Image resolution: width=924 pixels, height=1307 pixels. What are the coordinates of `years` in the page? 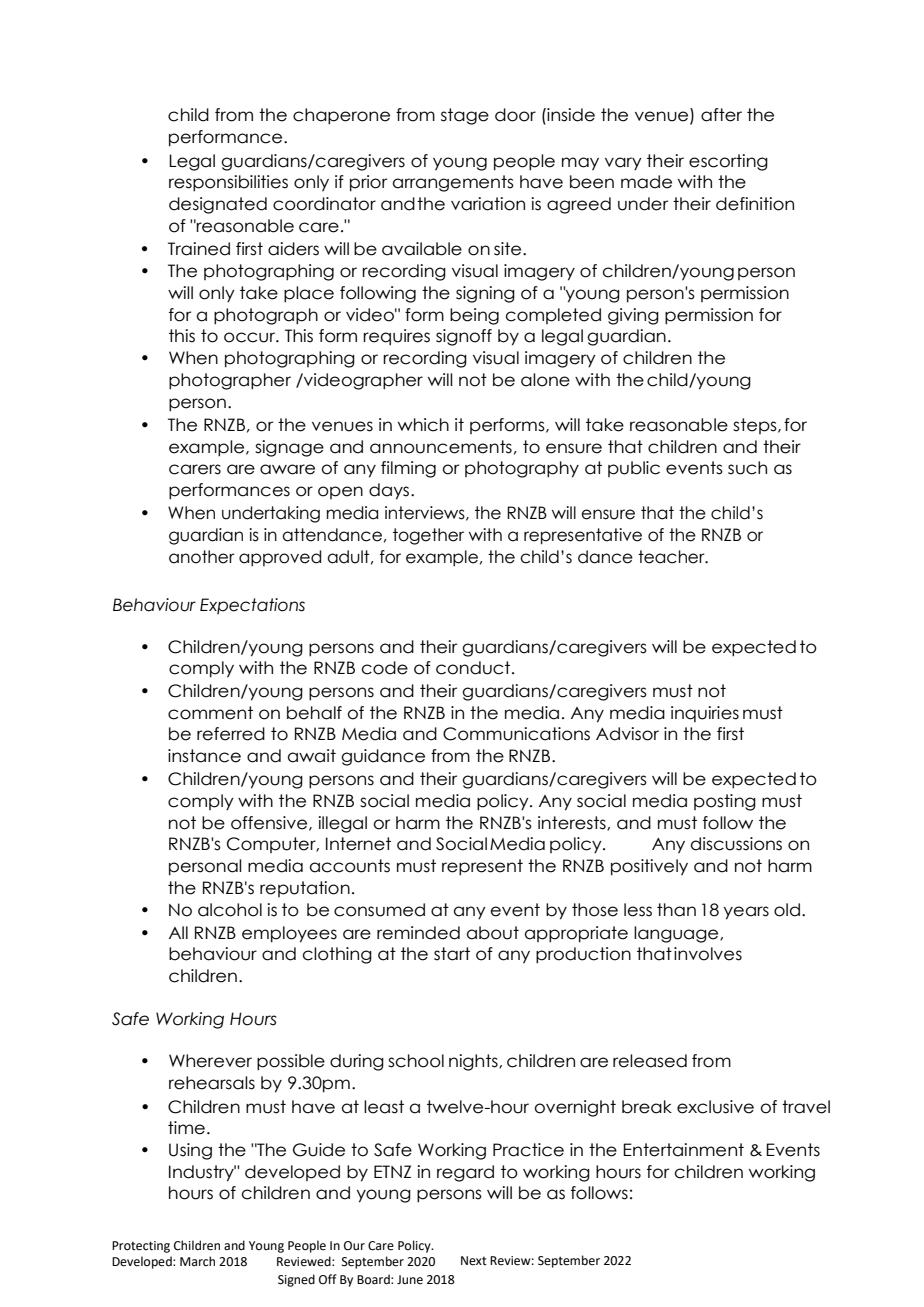 It's located at (746, 913).
